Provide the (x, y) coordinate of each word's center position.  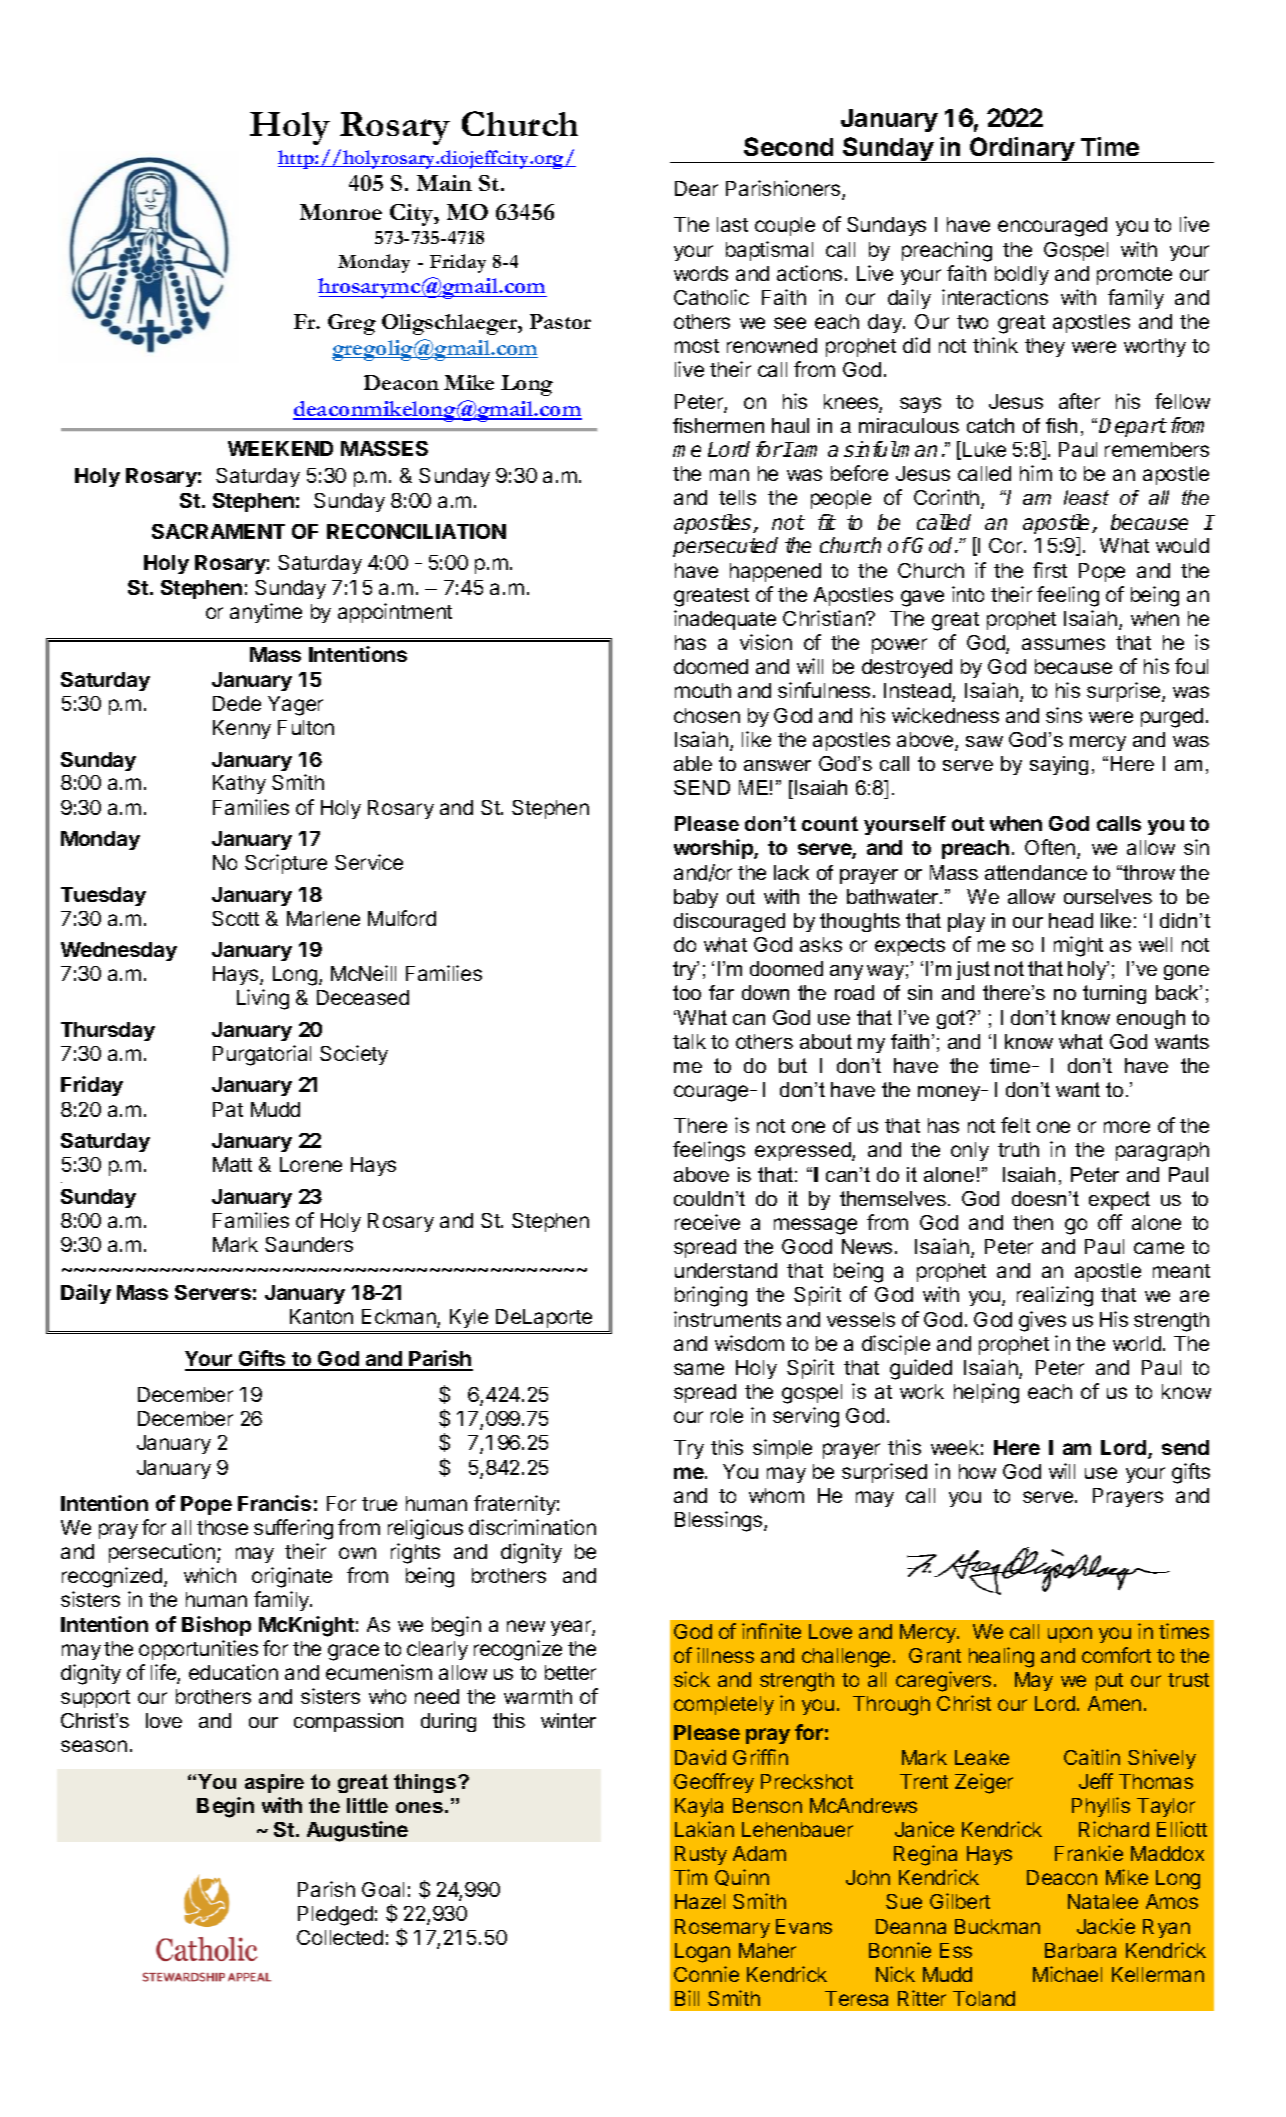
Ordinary (1022, 150)
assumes (1063, 644)
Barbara (1080, 1950)
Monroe (341, 212)
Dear (696, 188)
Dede (237, 703)
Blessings (720, 1521)
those (222, 1527)
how (977, 1471)
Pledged (335, 1916)
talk (689, 1041)
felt (1015, 1125)
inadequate (725, 620)
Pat (228, 1109)
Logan (702, 1953)
